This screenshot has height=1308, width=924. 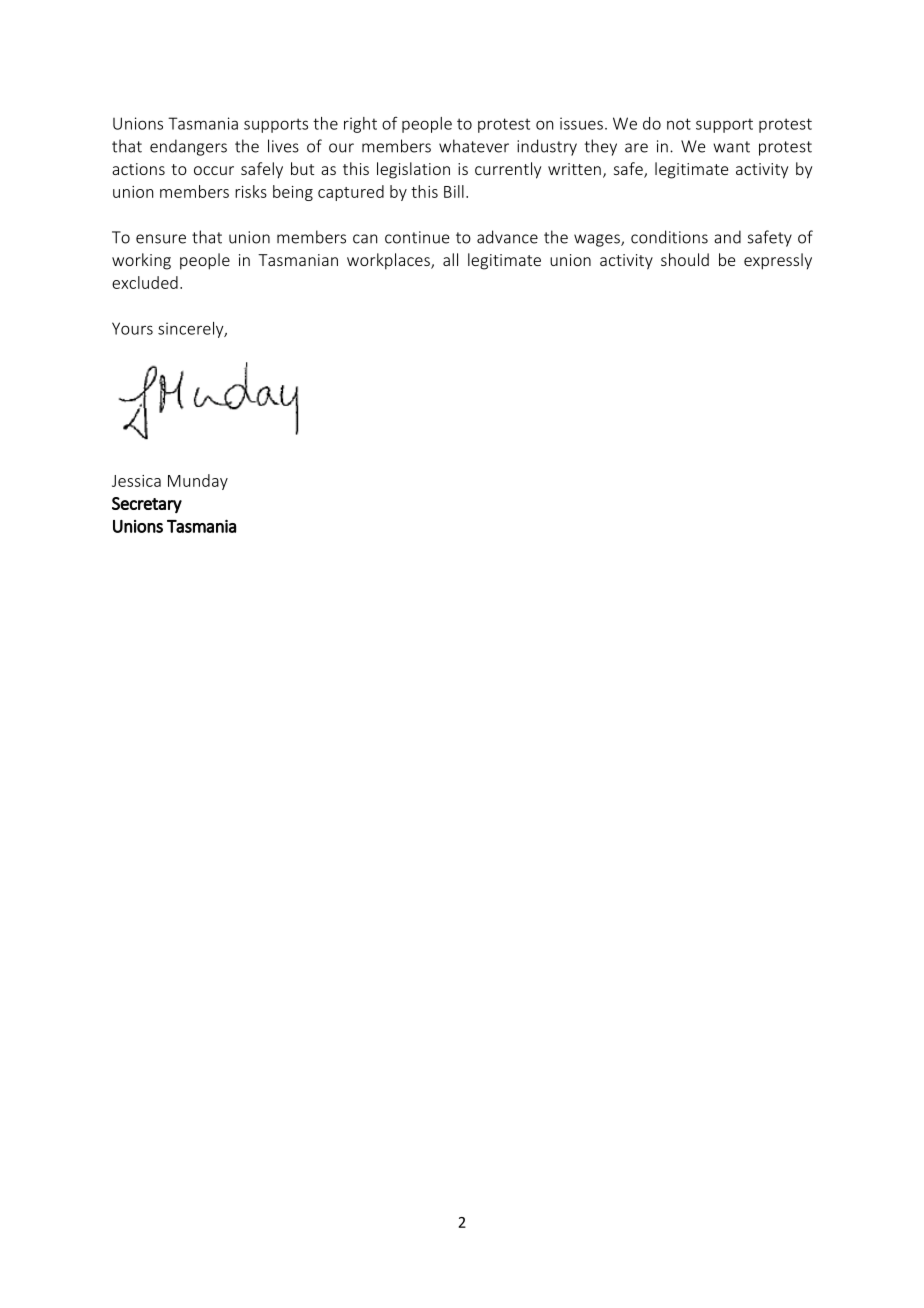 I want to click on Secretary, so click(x=147, y=505).
